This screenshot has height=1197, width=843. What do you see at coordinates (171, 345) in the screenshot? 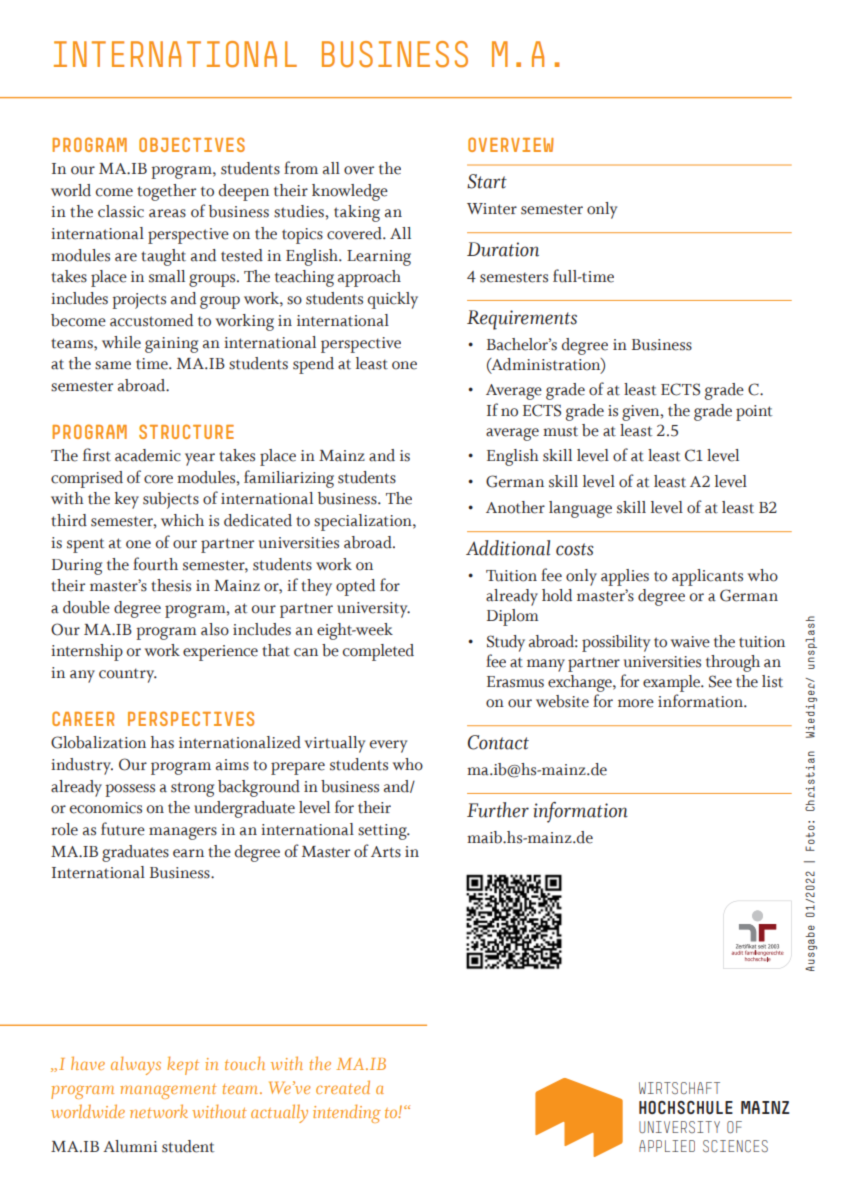
I see `gaining` at bounding box center [171, 345].
